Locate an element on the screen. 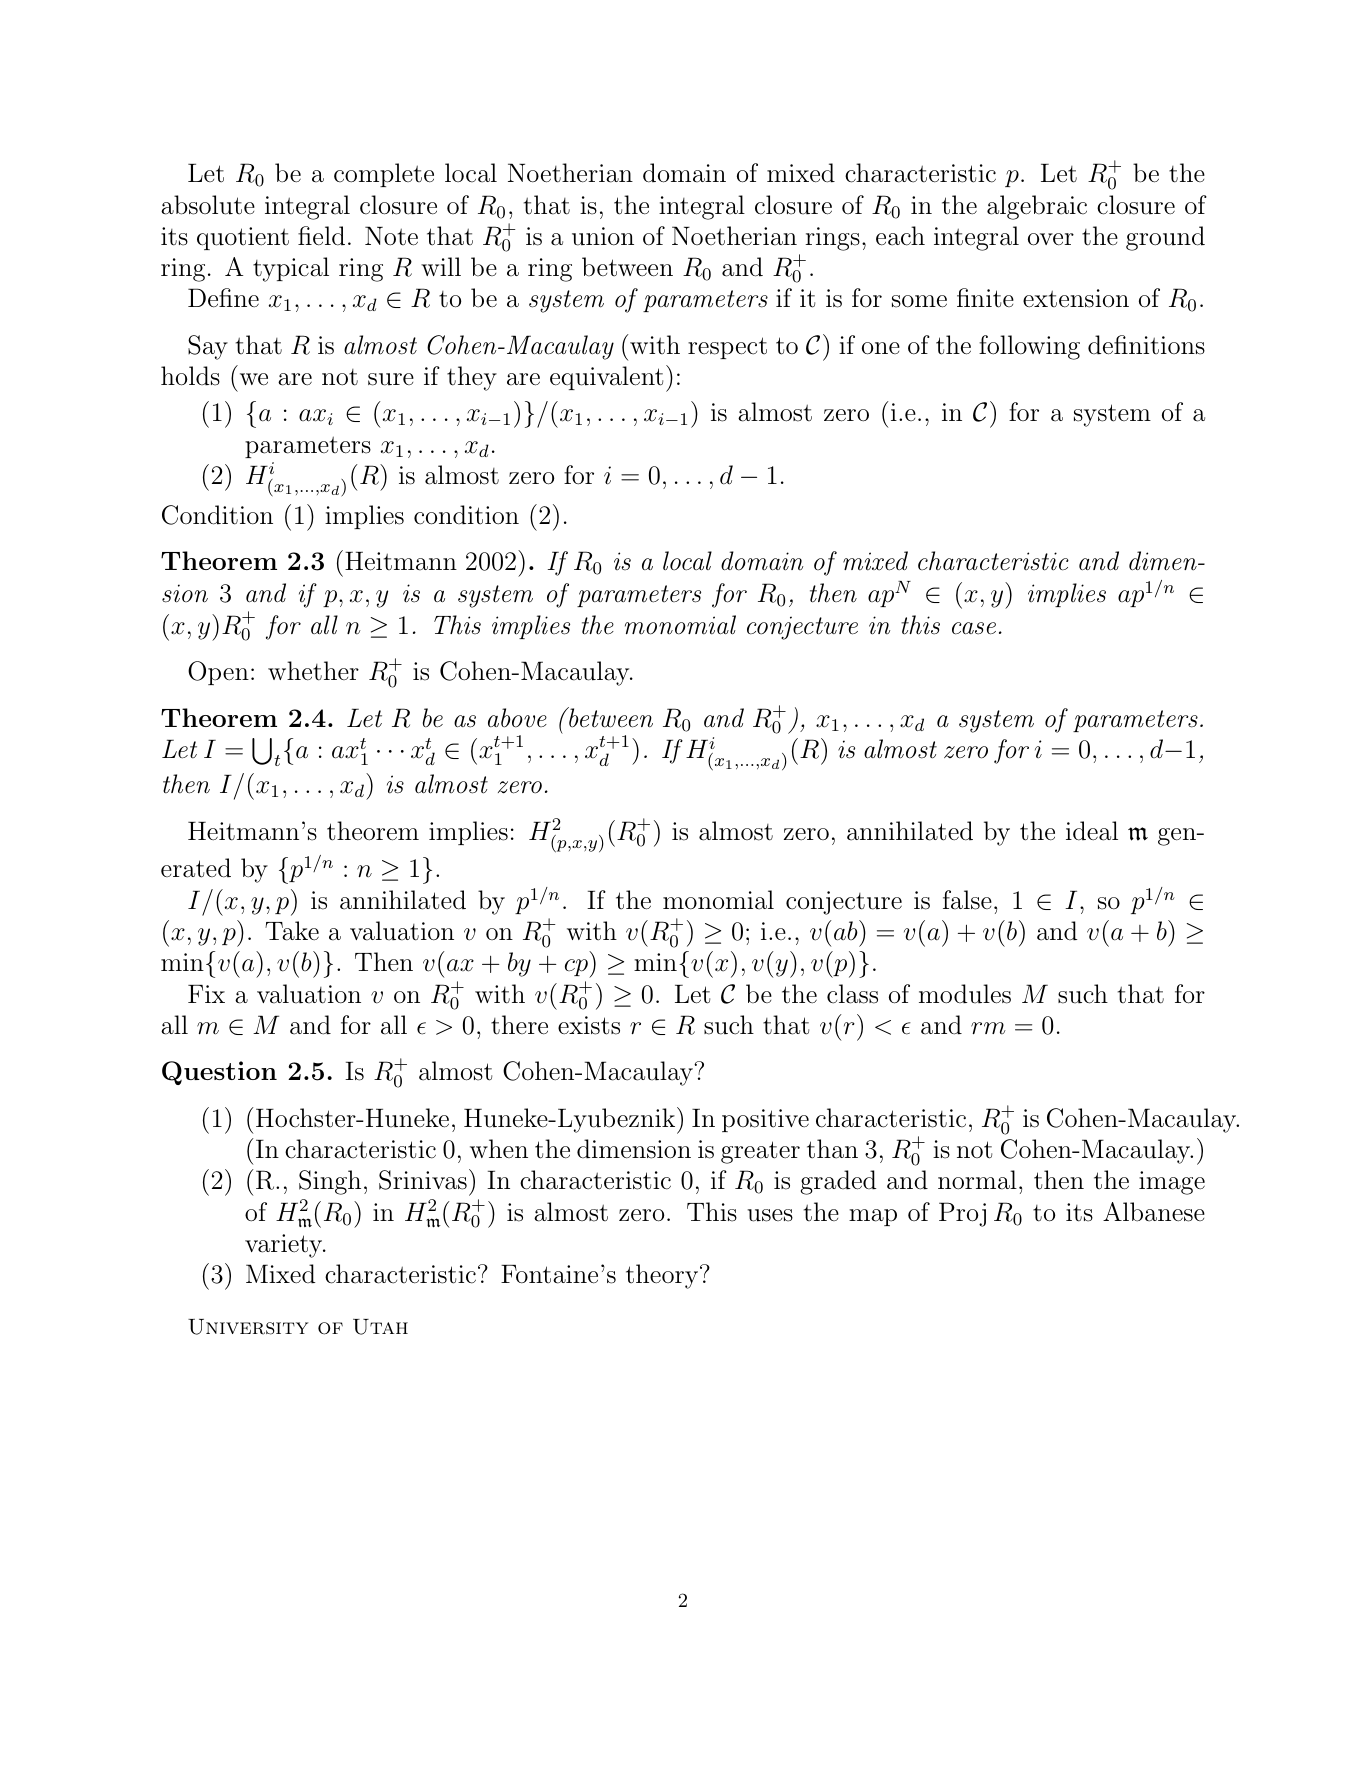 The height and width of the screenshot is (1768, 1366). quotient is located at coordinates (243, 238).
